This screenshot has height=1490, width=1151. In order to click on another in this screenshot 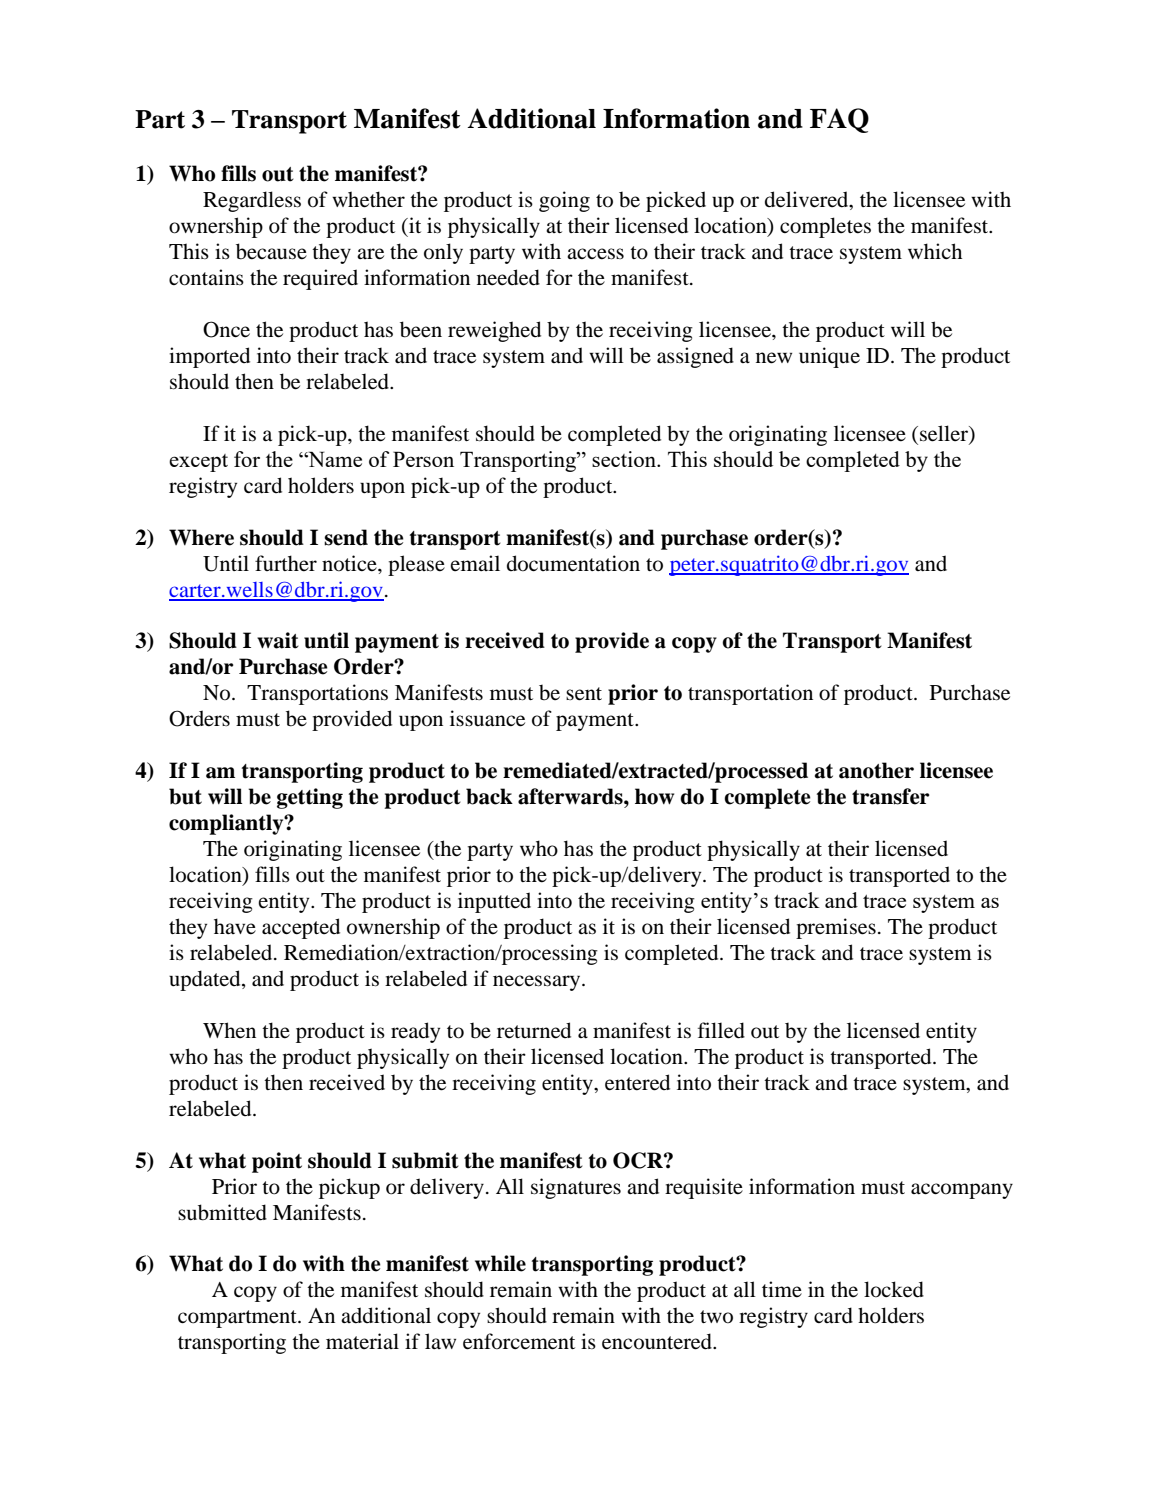, I will do `click(876, 770)`.
